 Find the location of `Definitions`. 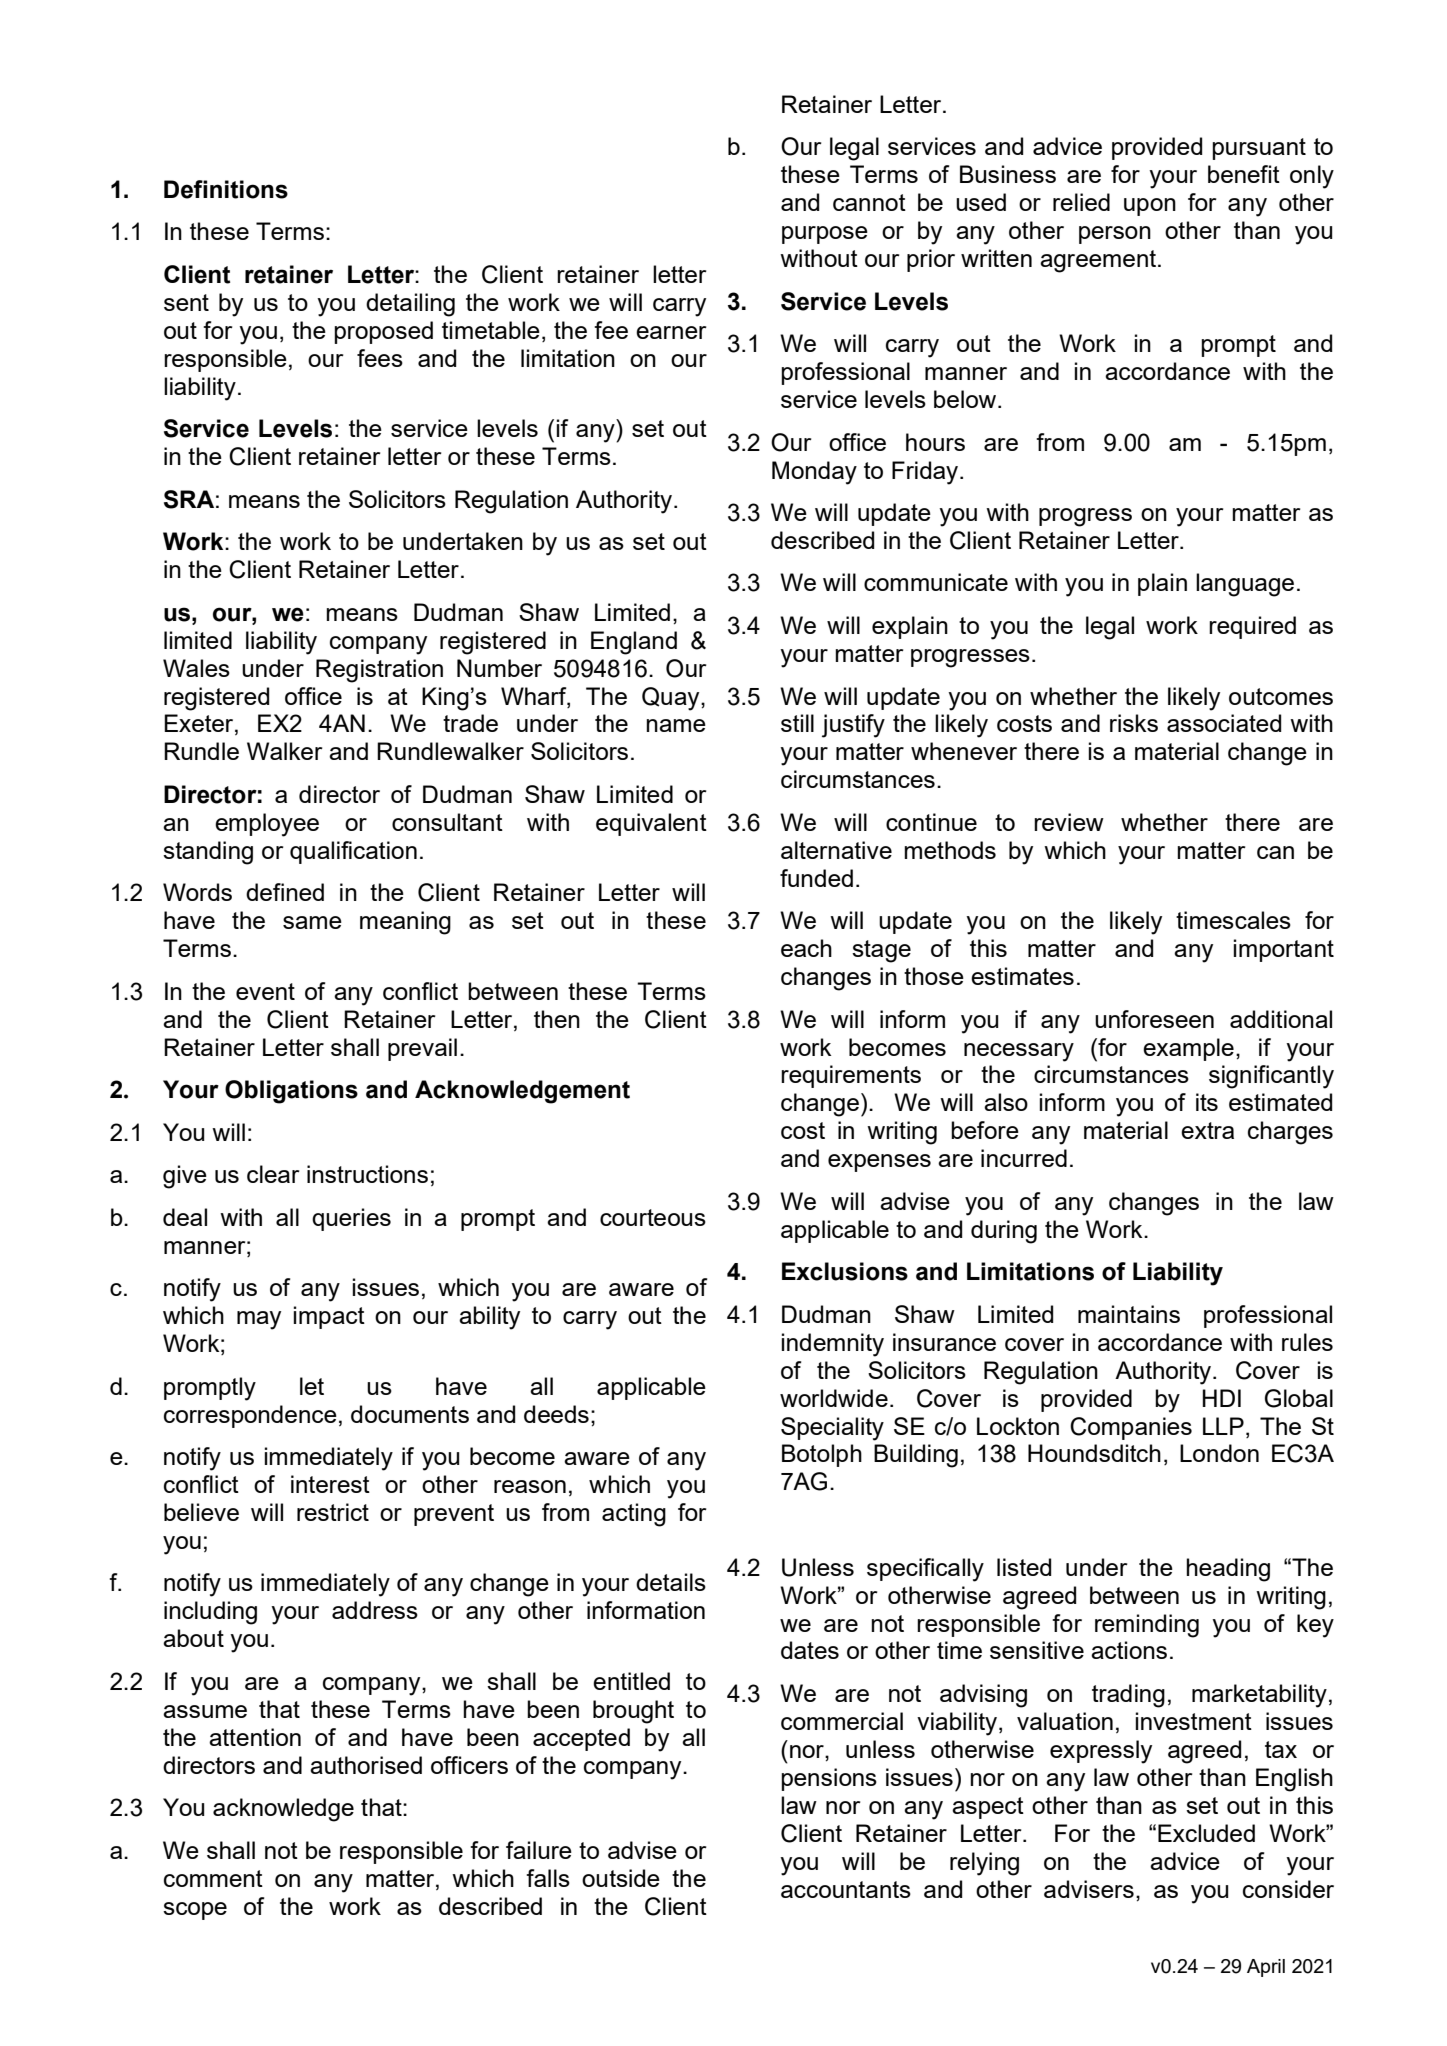

Definitions is located at coordinates (226, 189).
